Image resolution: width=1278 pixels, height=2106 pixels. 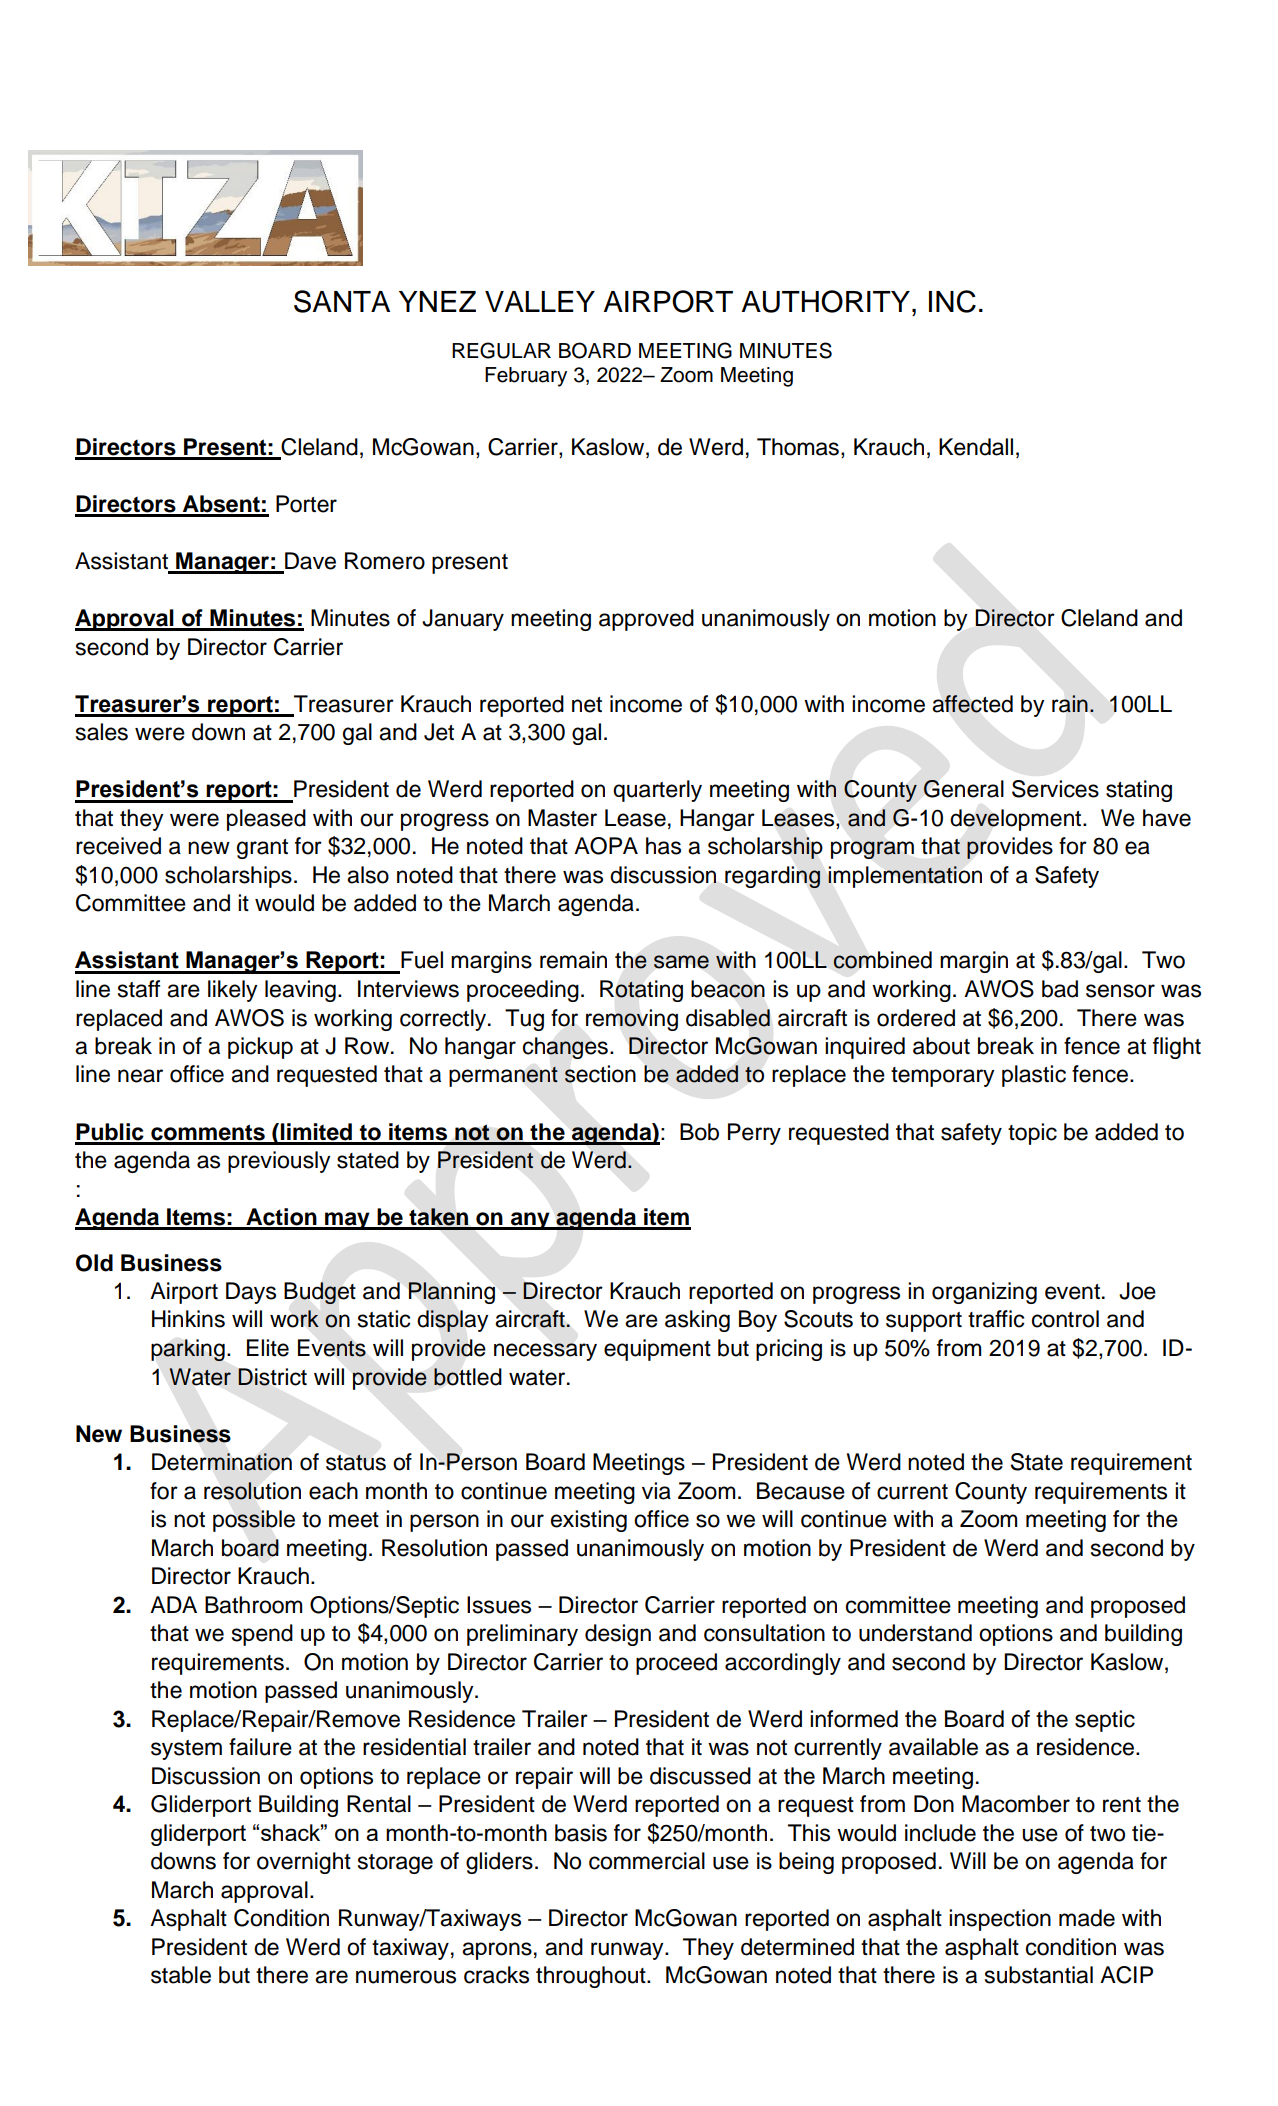 I want to click on existing, so click(x=589, y=1521).
